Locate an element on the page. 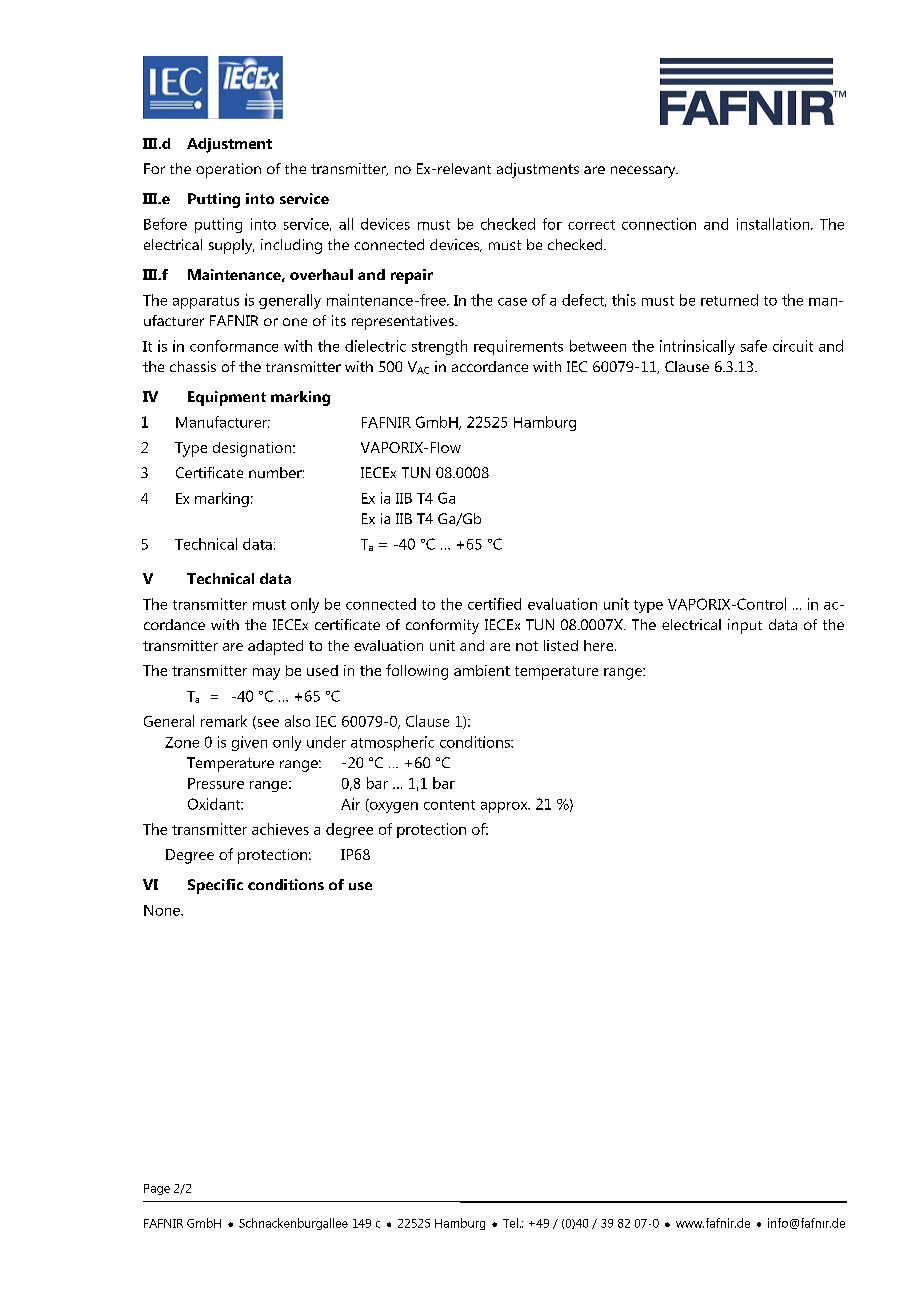 This page has width=924, height=1308. intrinsically is located at coordinates (697, 347).
